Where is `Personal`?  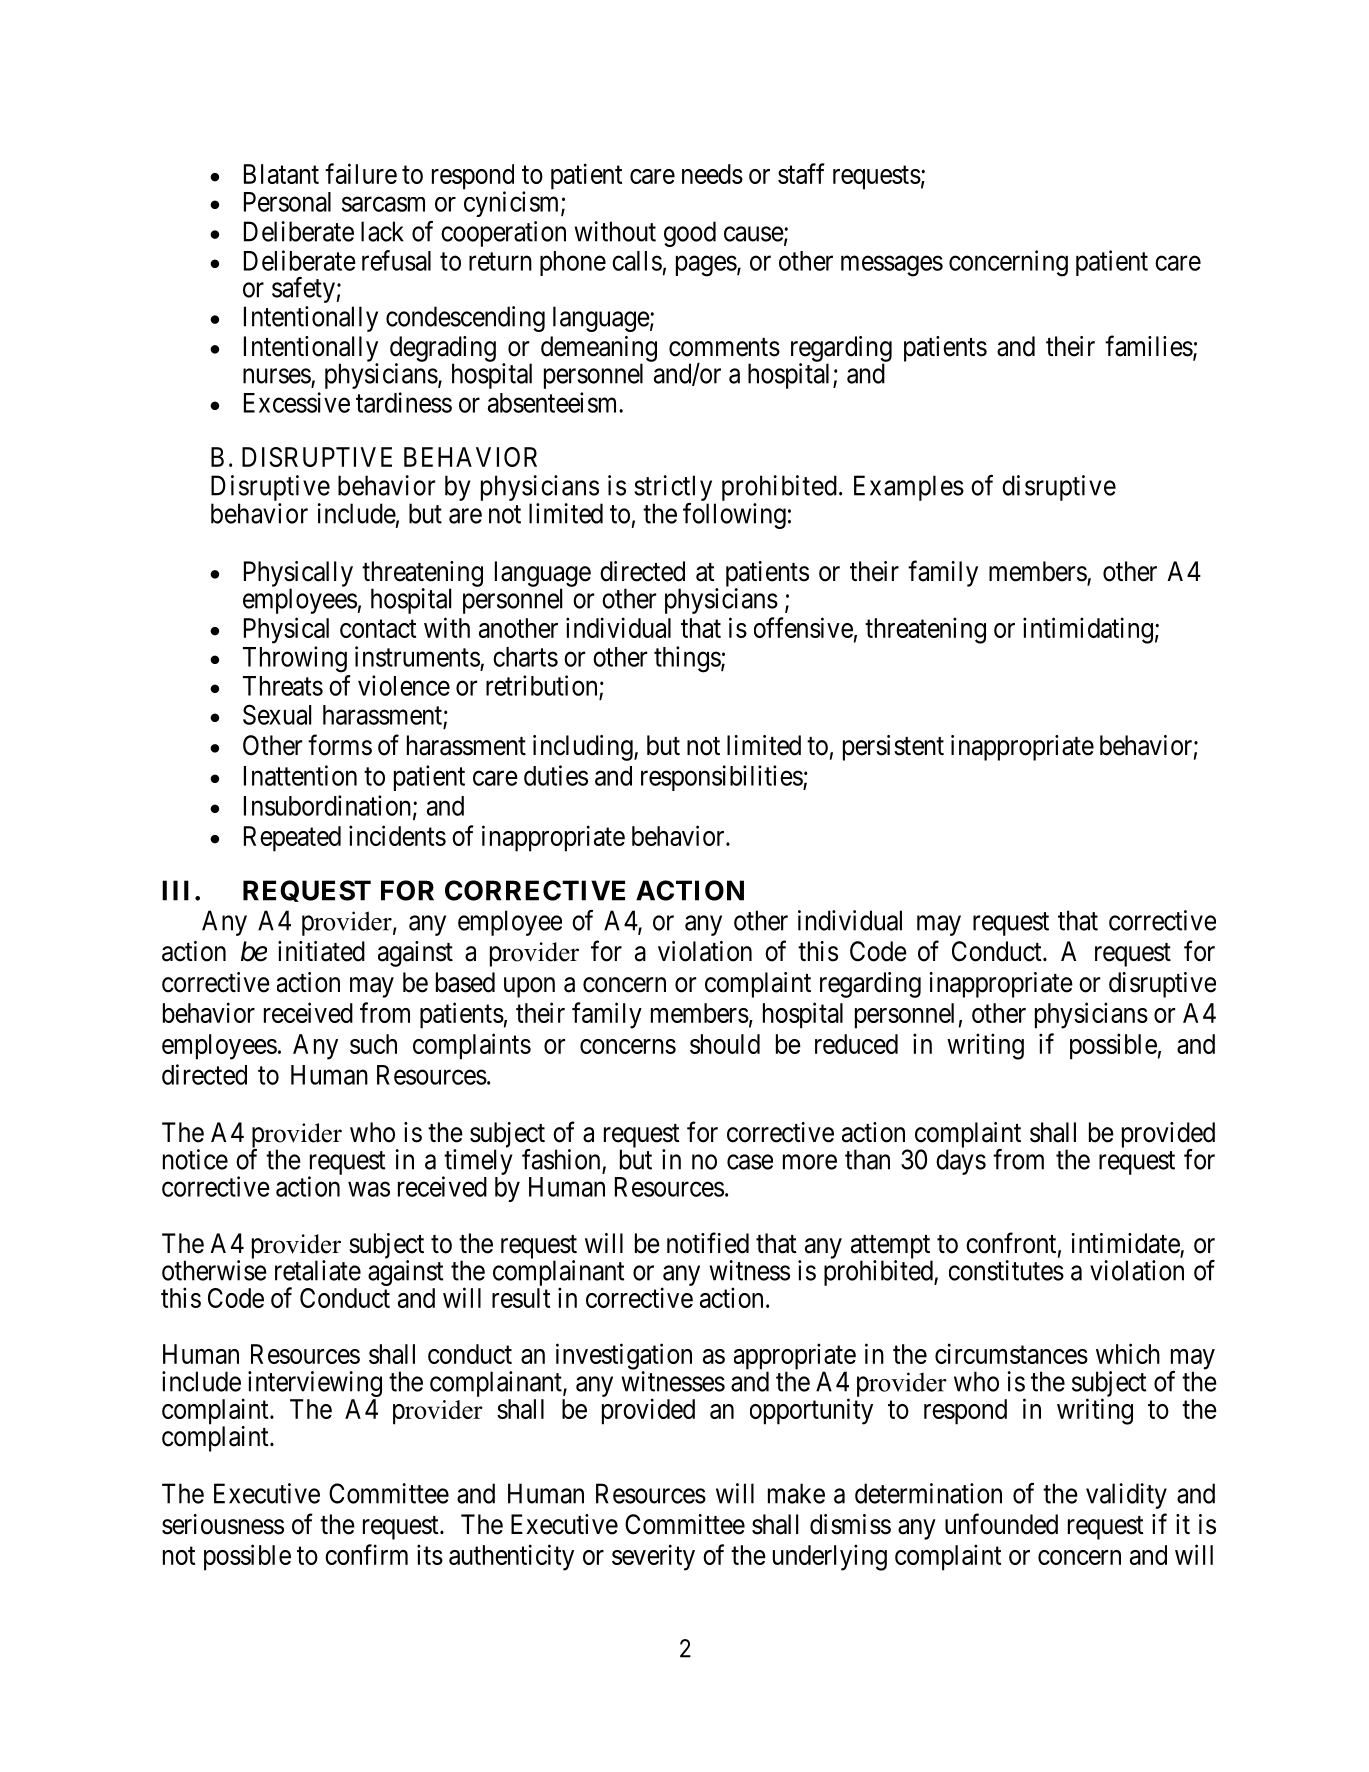
Personal is located at coordinates (287, 202).
